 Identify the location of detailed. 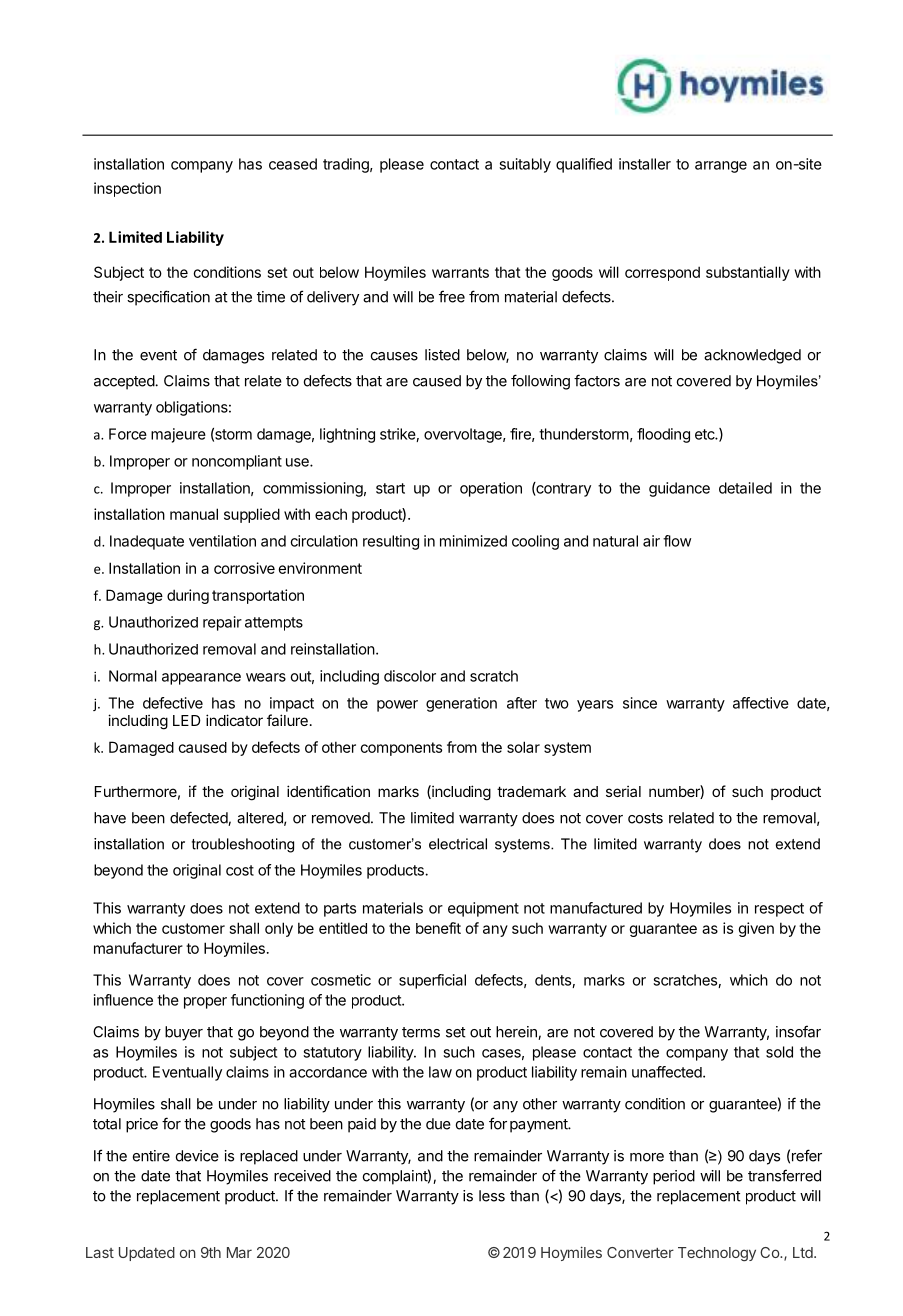
(745, 488).
